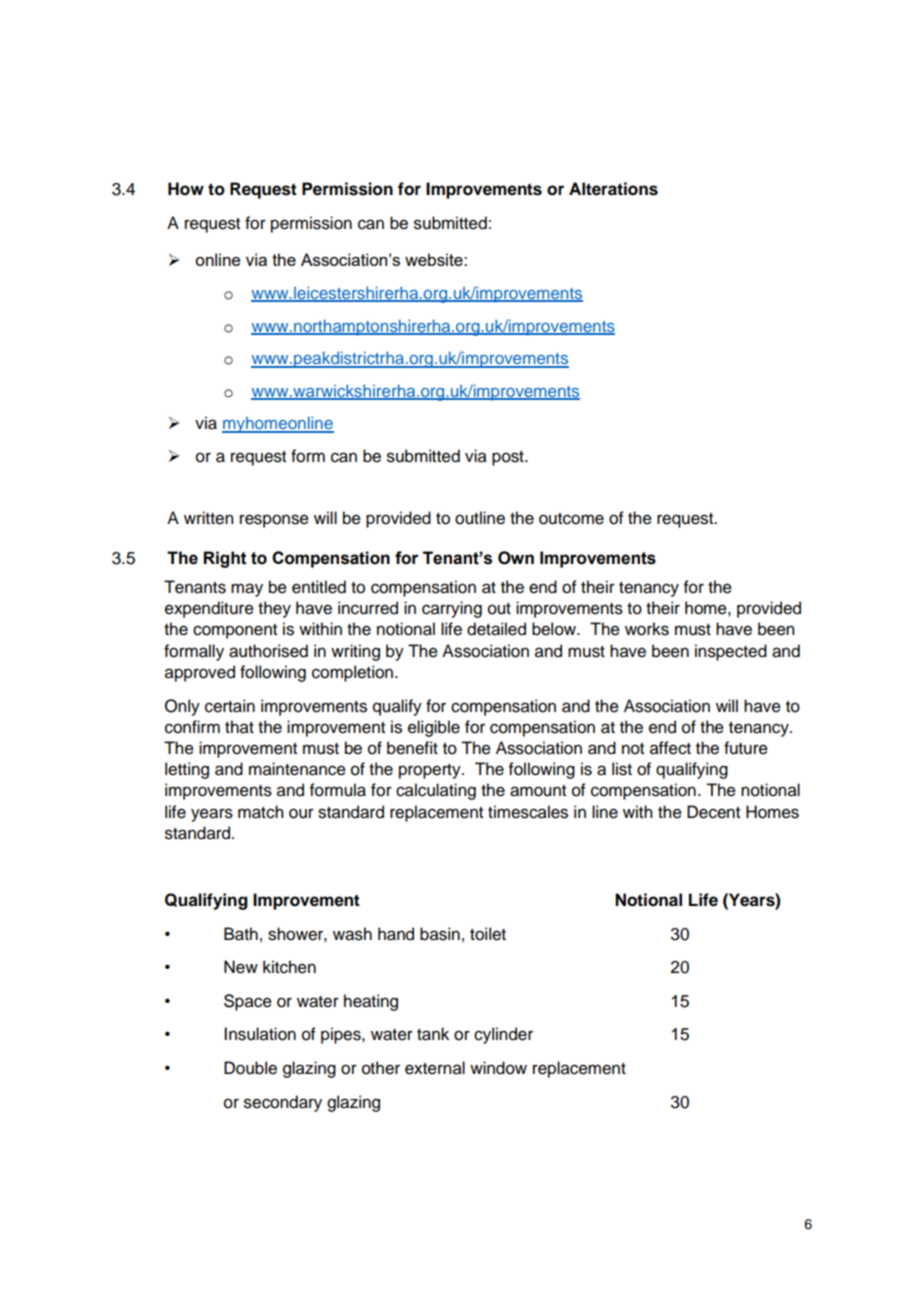  Describe the element at coordinates (250, 1068) in the screenshot. I see `Double` at that location.
